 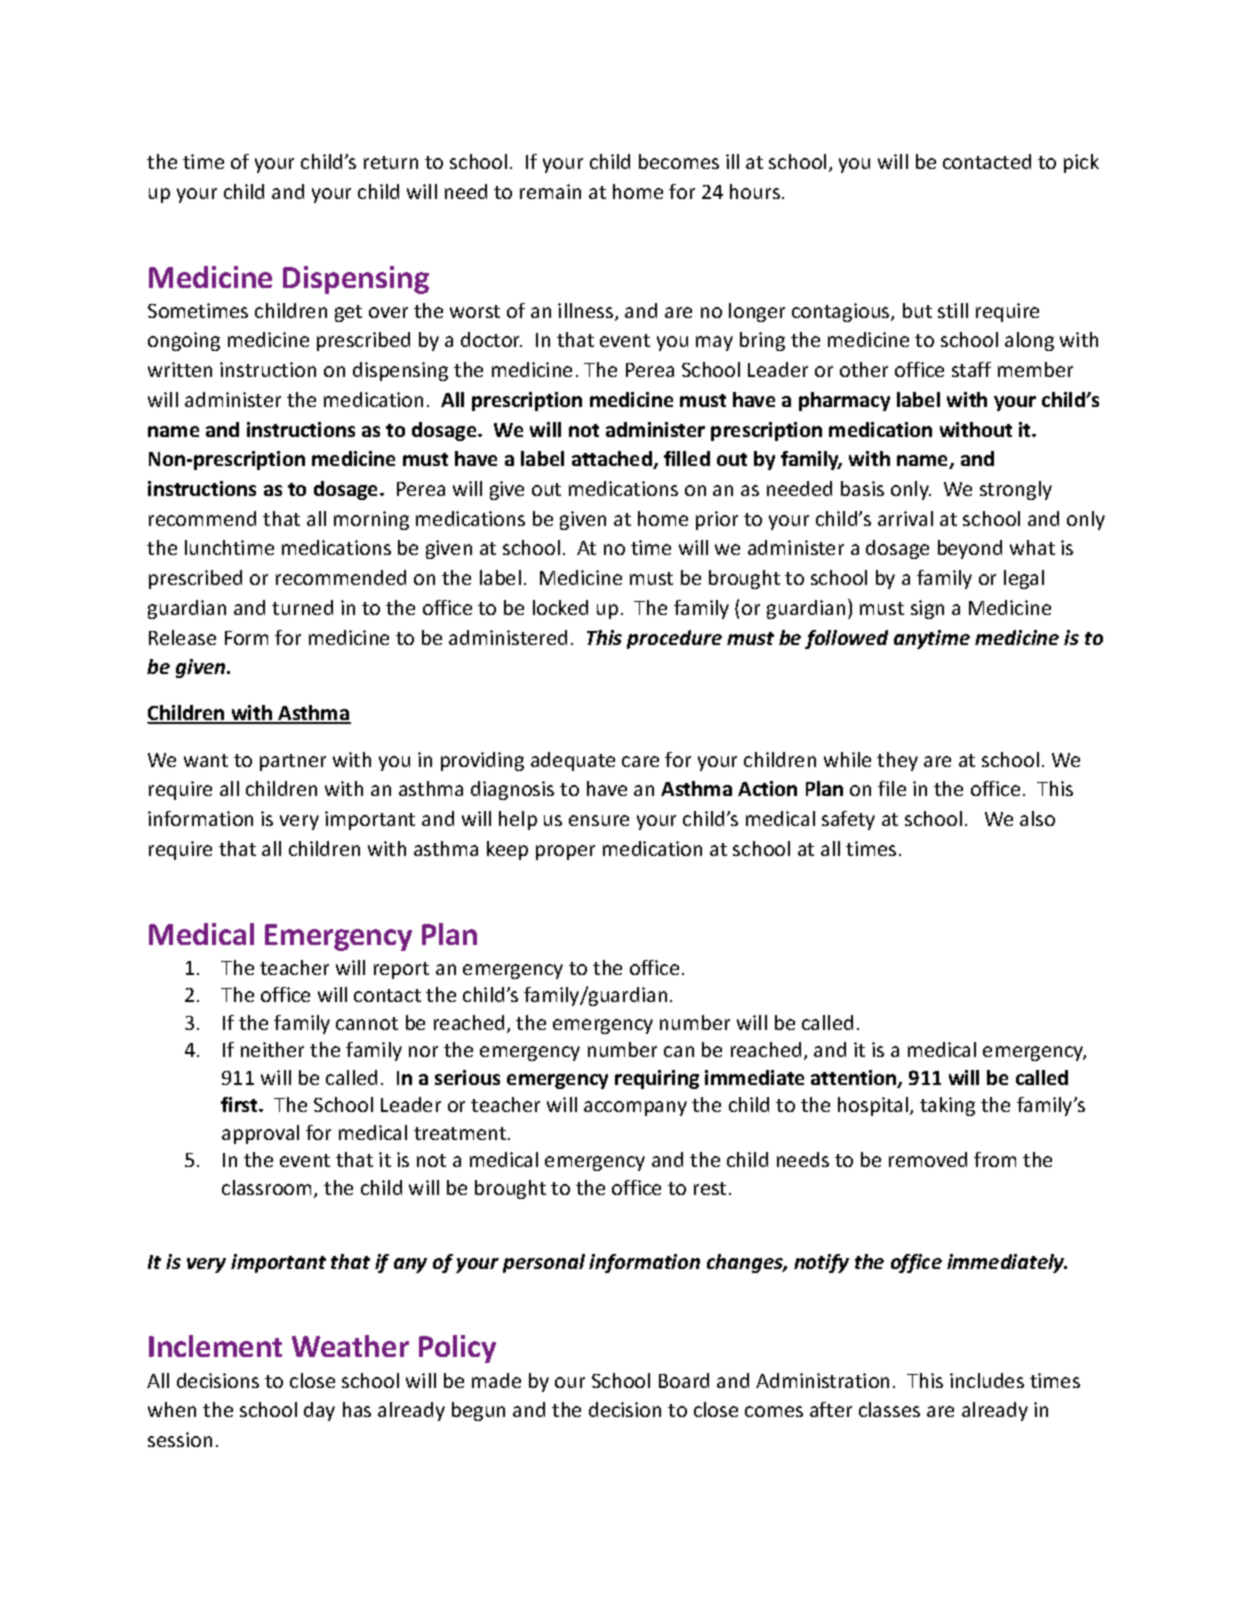 What do you see at coordinates (550, 191) in the screenshot?
I see `remain` at bounding box center [550, 191].
